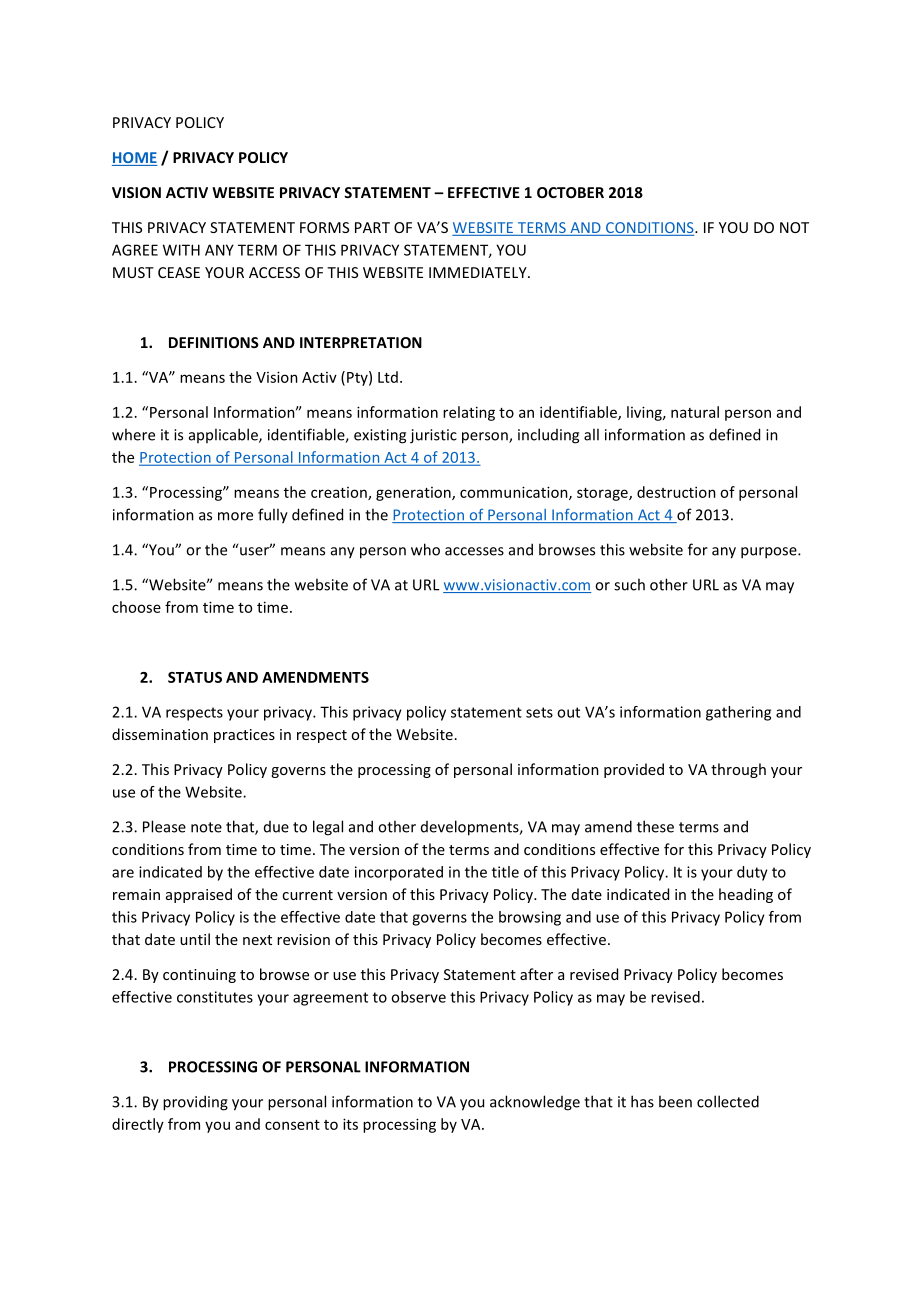 The height and width of the image is (1308, 924). What do you see at coordinates (676, 492) in the image?
I see `destruction` at bounding box center [676, 492].
